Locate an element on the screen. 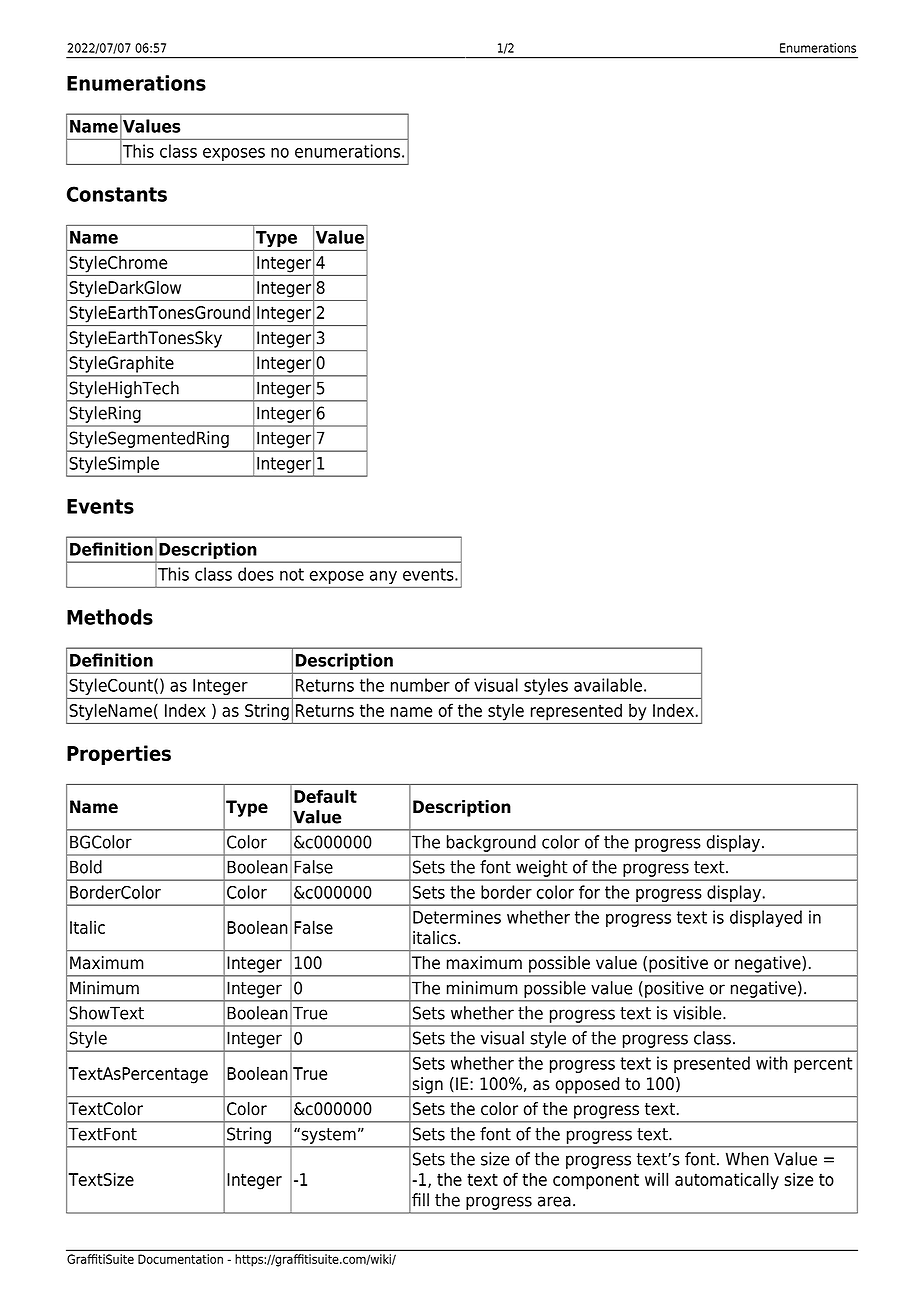 Image resolution: width=924 pixels, height=1308 pixels. Properties is located at coordinates (119, 755).
